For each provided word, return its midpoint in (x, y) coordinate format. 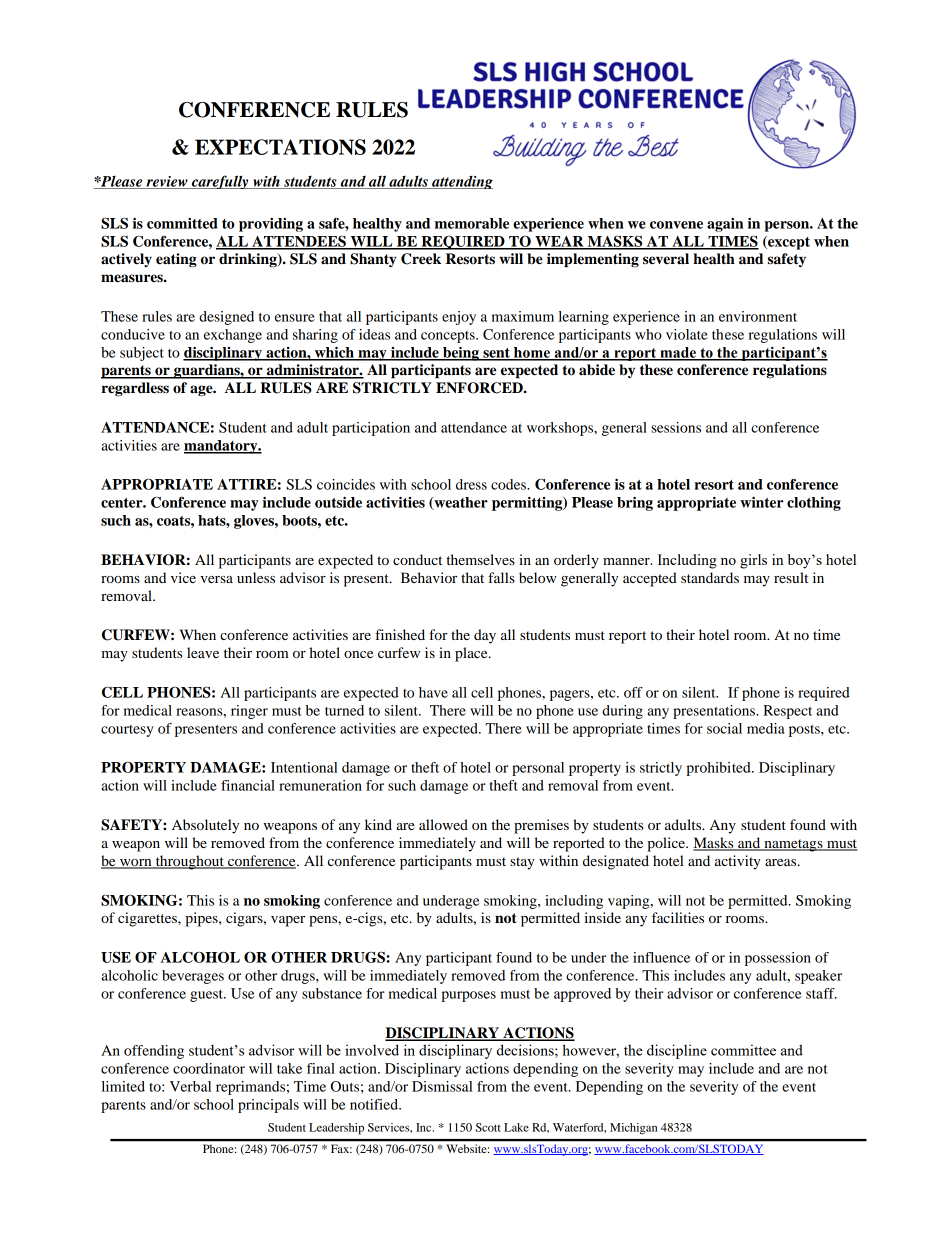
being (461, 354)
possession (778, 959)
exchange (233, 336)
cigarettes (148, 919)
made (678, 353)
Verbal (190, 1086)
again (725, 225)
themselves (480, 559)
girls (753, 561)
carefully (220, 182)
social (724, 728)
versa (216, 579)
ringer (249, 712)
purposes (468, 996)
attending (461, 182)
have (433, 692)
